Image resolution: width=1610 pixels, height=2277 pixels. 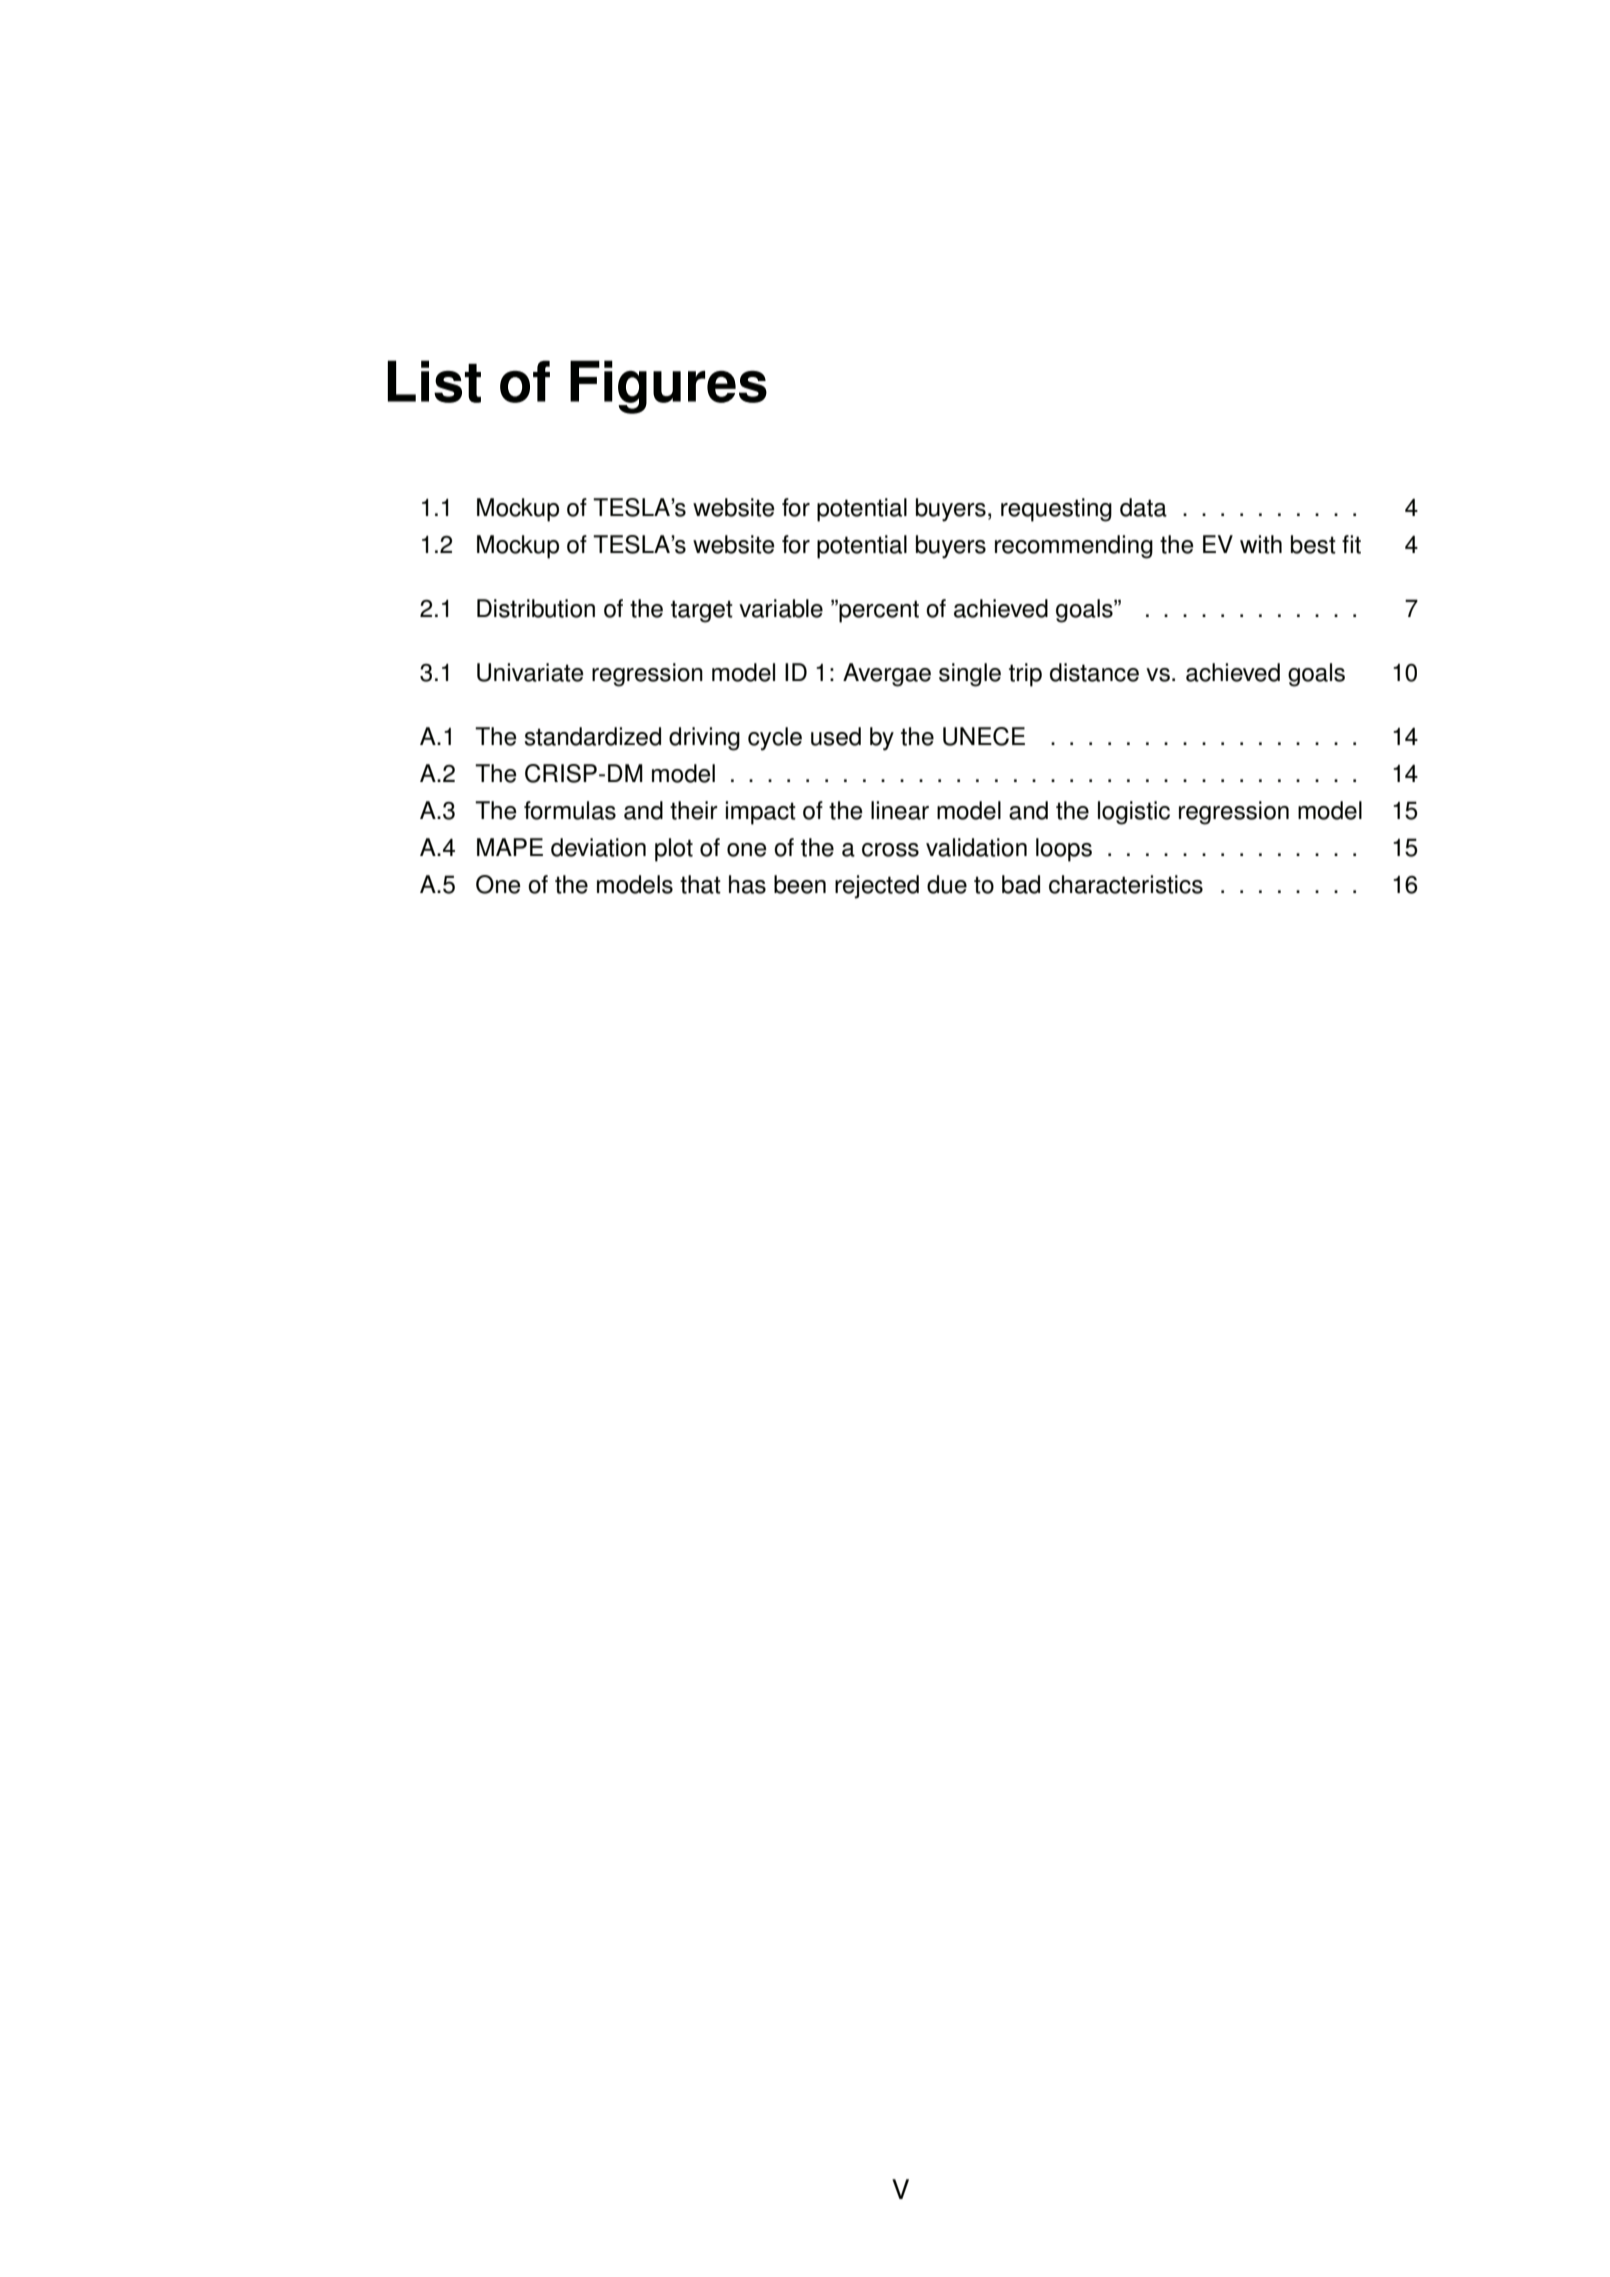 I want to click on MAPE, so click(x=510, y=847).
